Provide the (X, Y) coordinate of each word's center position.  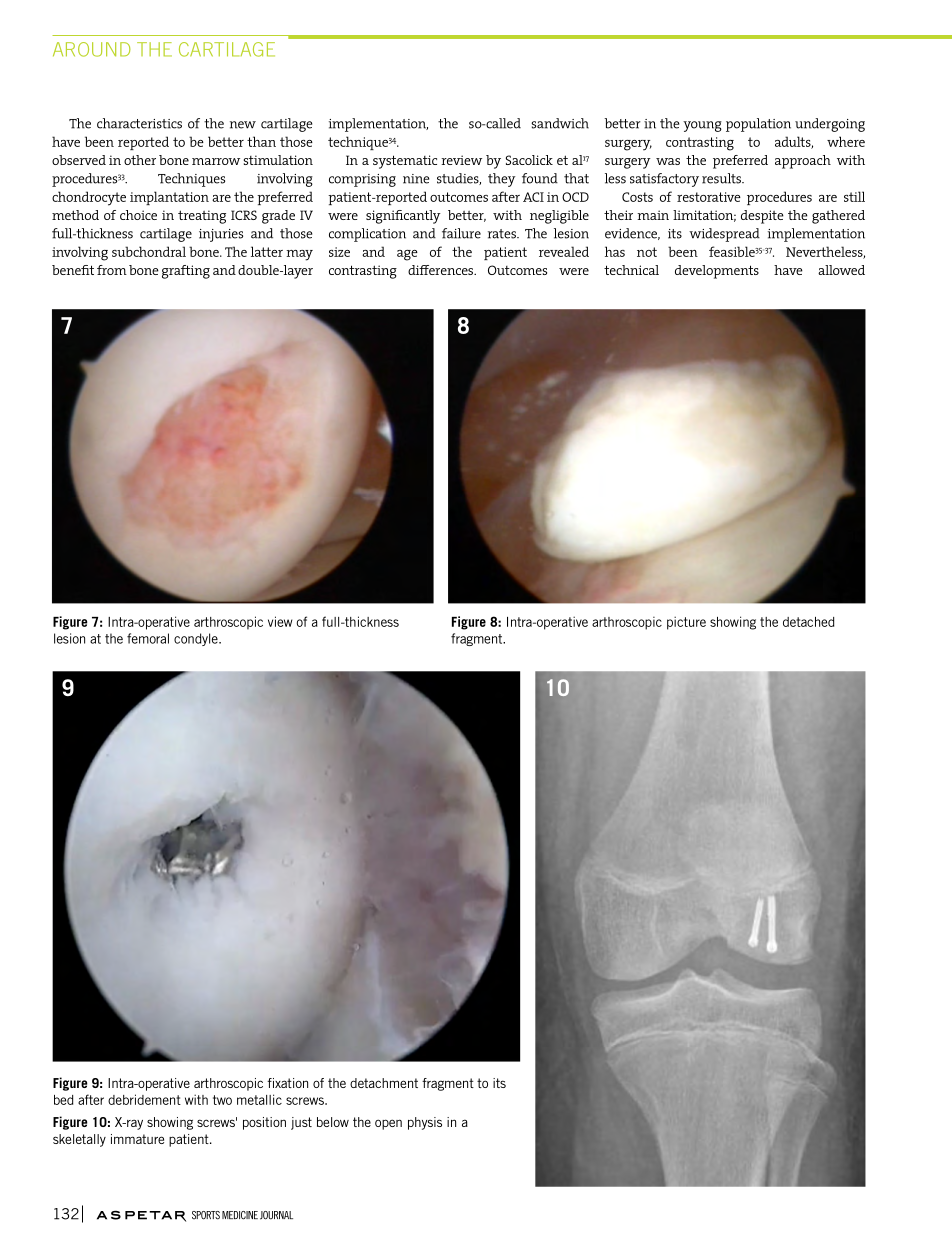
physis (425, 1123)
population (758, 125)
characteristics (139, 123)
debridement (144, 1099)
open (388, 1124)
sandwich (560, 123)
